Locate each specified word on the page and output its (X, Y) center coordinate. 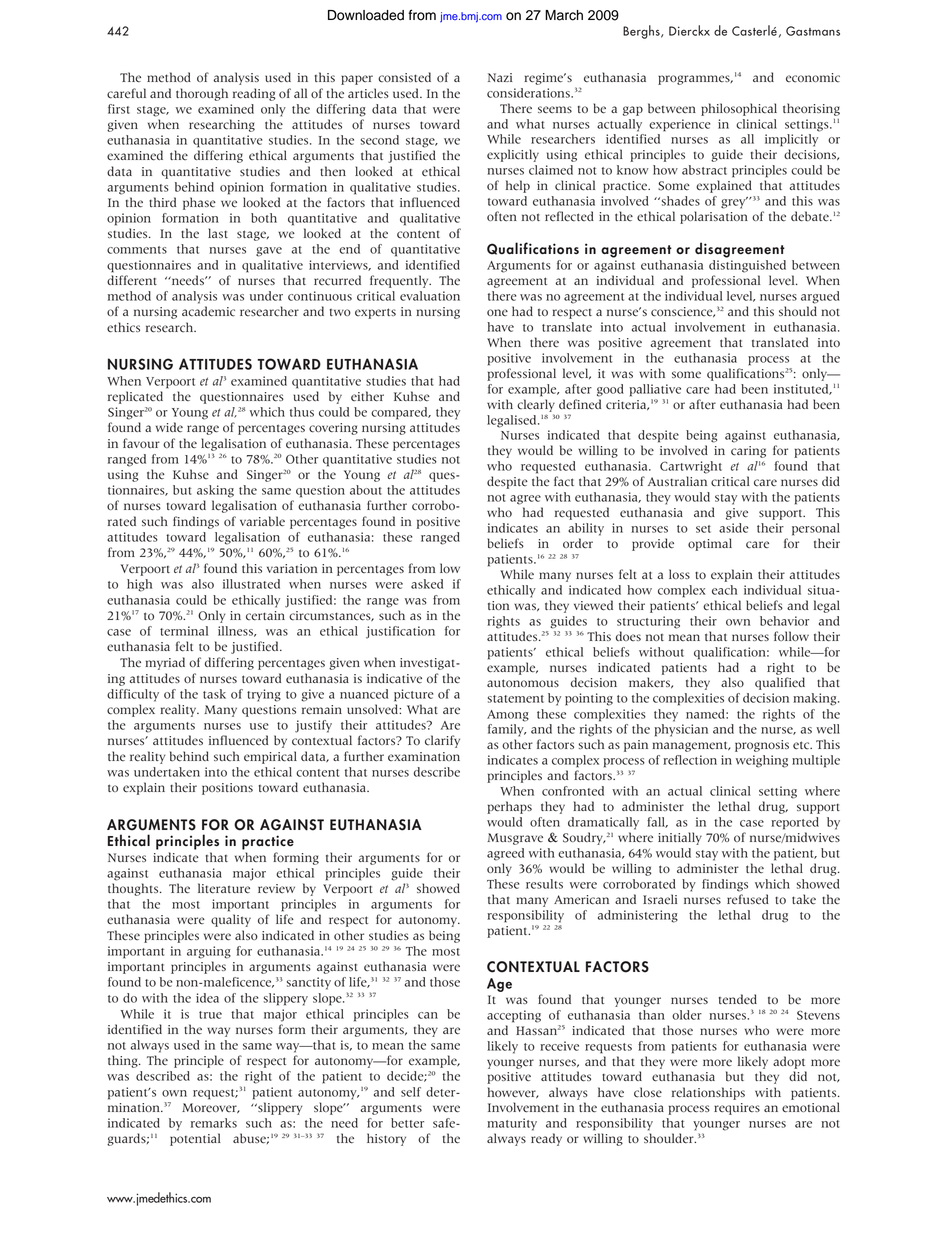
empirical (270, 757)
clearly (536, 405)
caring (748, 452)
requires (737, 1109)
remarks (214, 1123)
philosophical (739, 109)
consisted (404, 77)
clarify (442, 741)
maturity (512, 1124)
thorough (202, 94)
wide (169, 427)
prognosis (762, 746)
